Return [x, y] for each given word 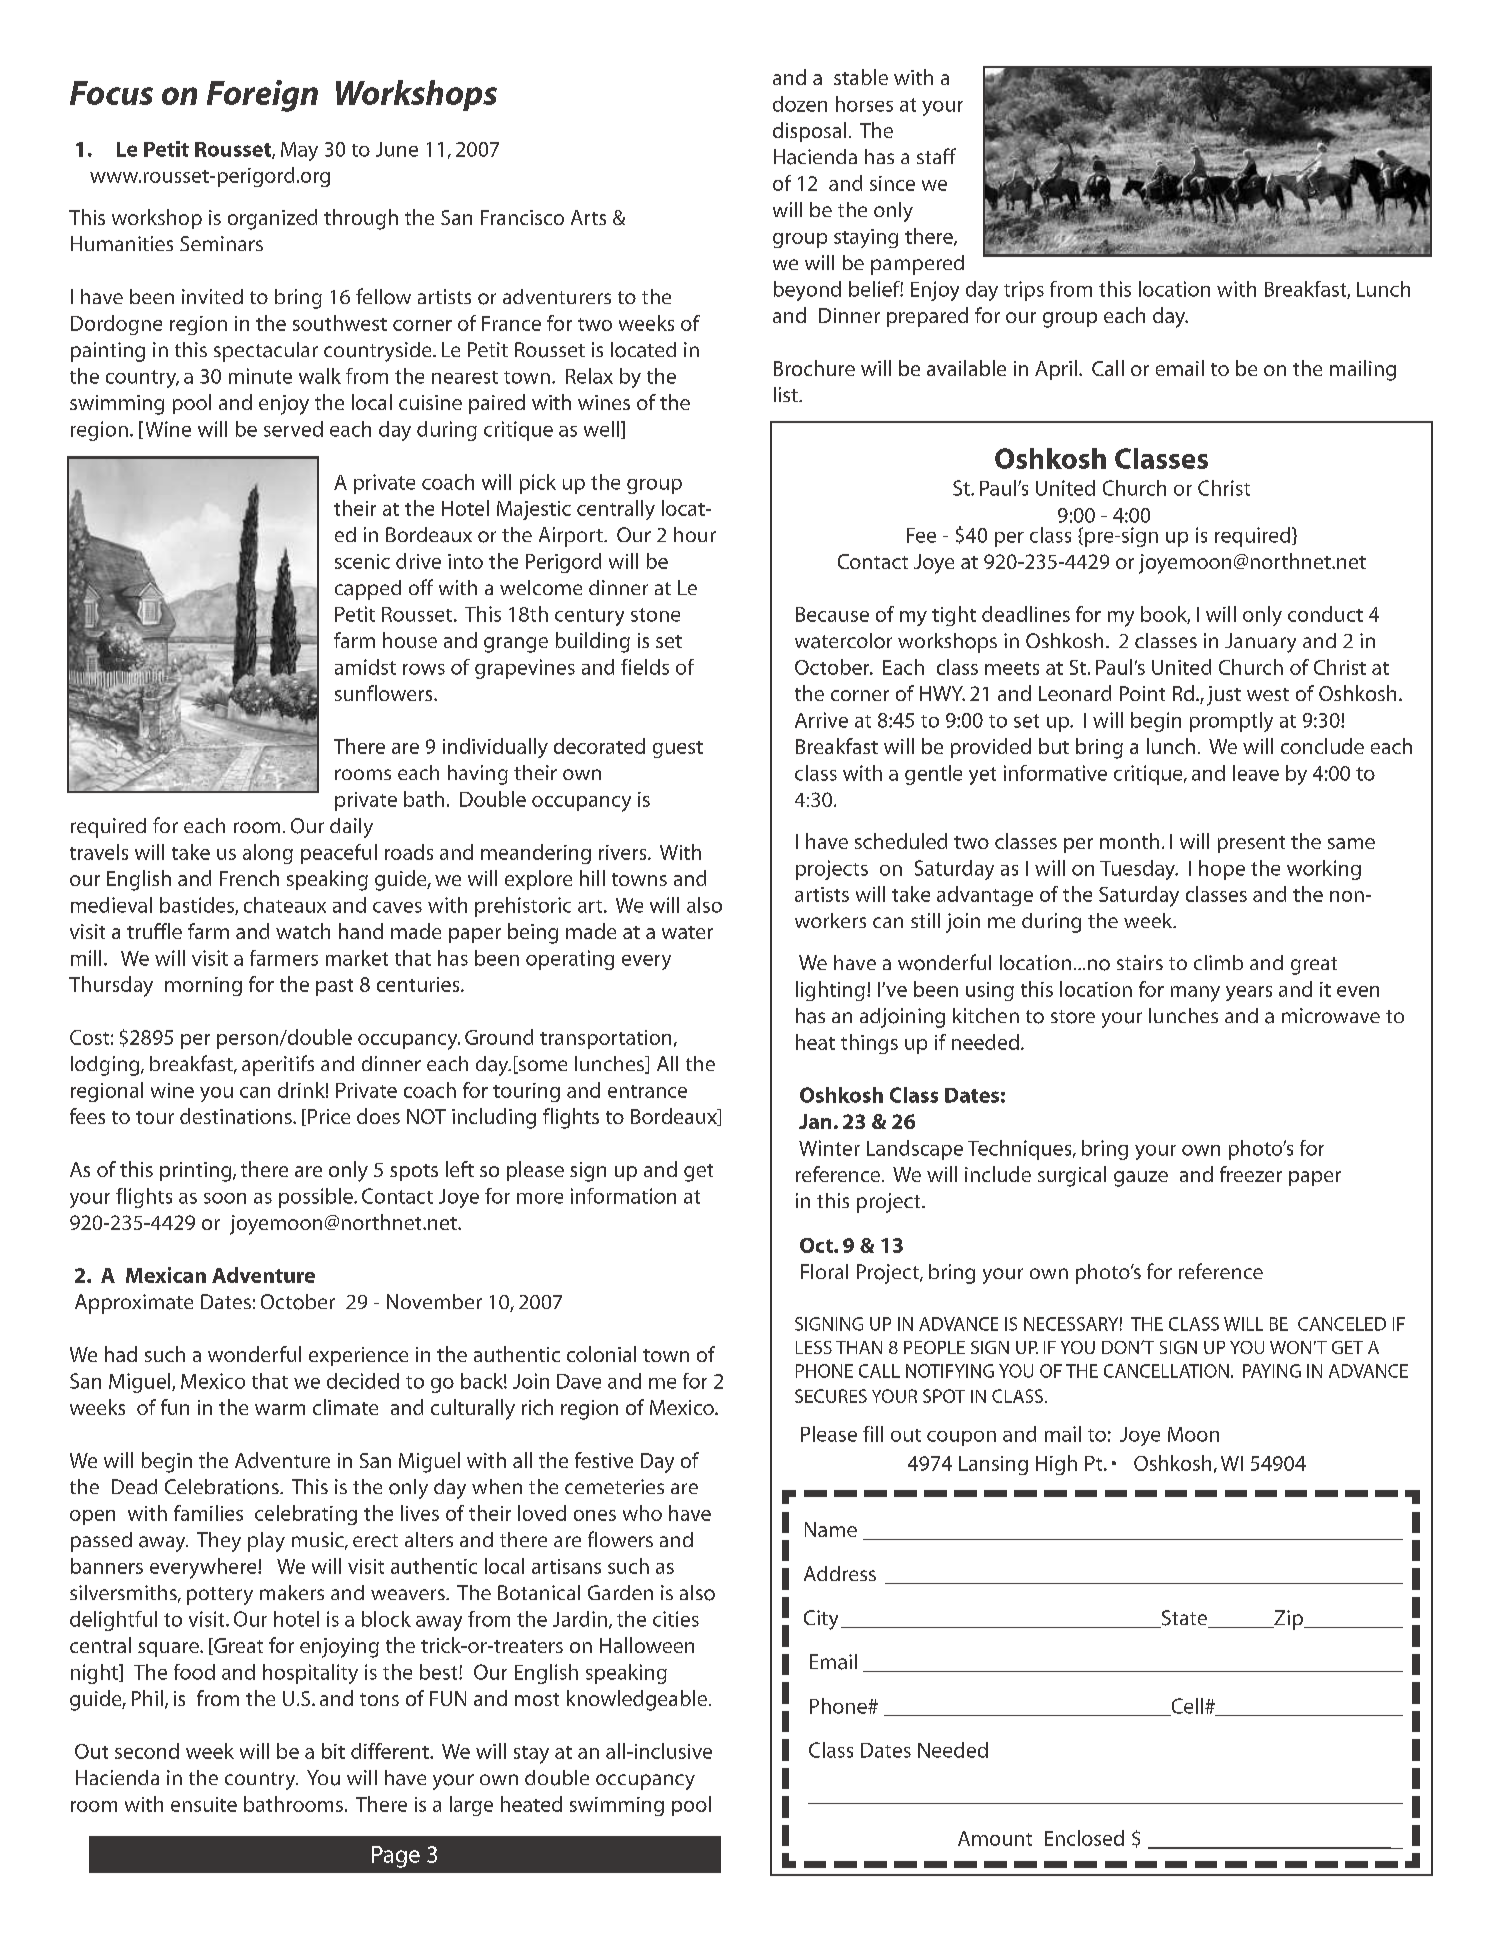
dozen [800, 104]
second [147, 1751]
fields [645, 667]
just [1224, 696]
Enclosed [1084, 1838]
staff [936, 156]
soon [225, 1198]
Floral [824, 1271]
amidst [365, 667]
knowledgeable [637, 1700]
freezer [1251, 1174]
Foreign [262, 96]
